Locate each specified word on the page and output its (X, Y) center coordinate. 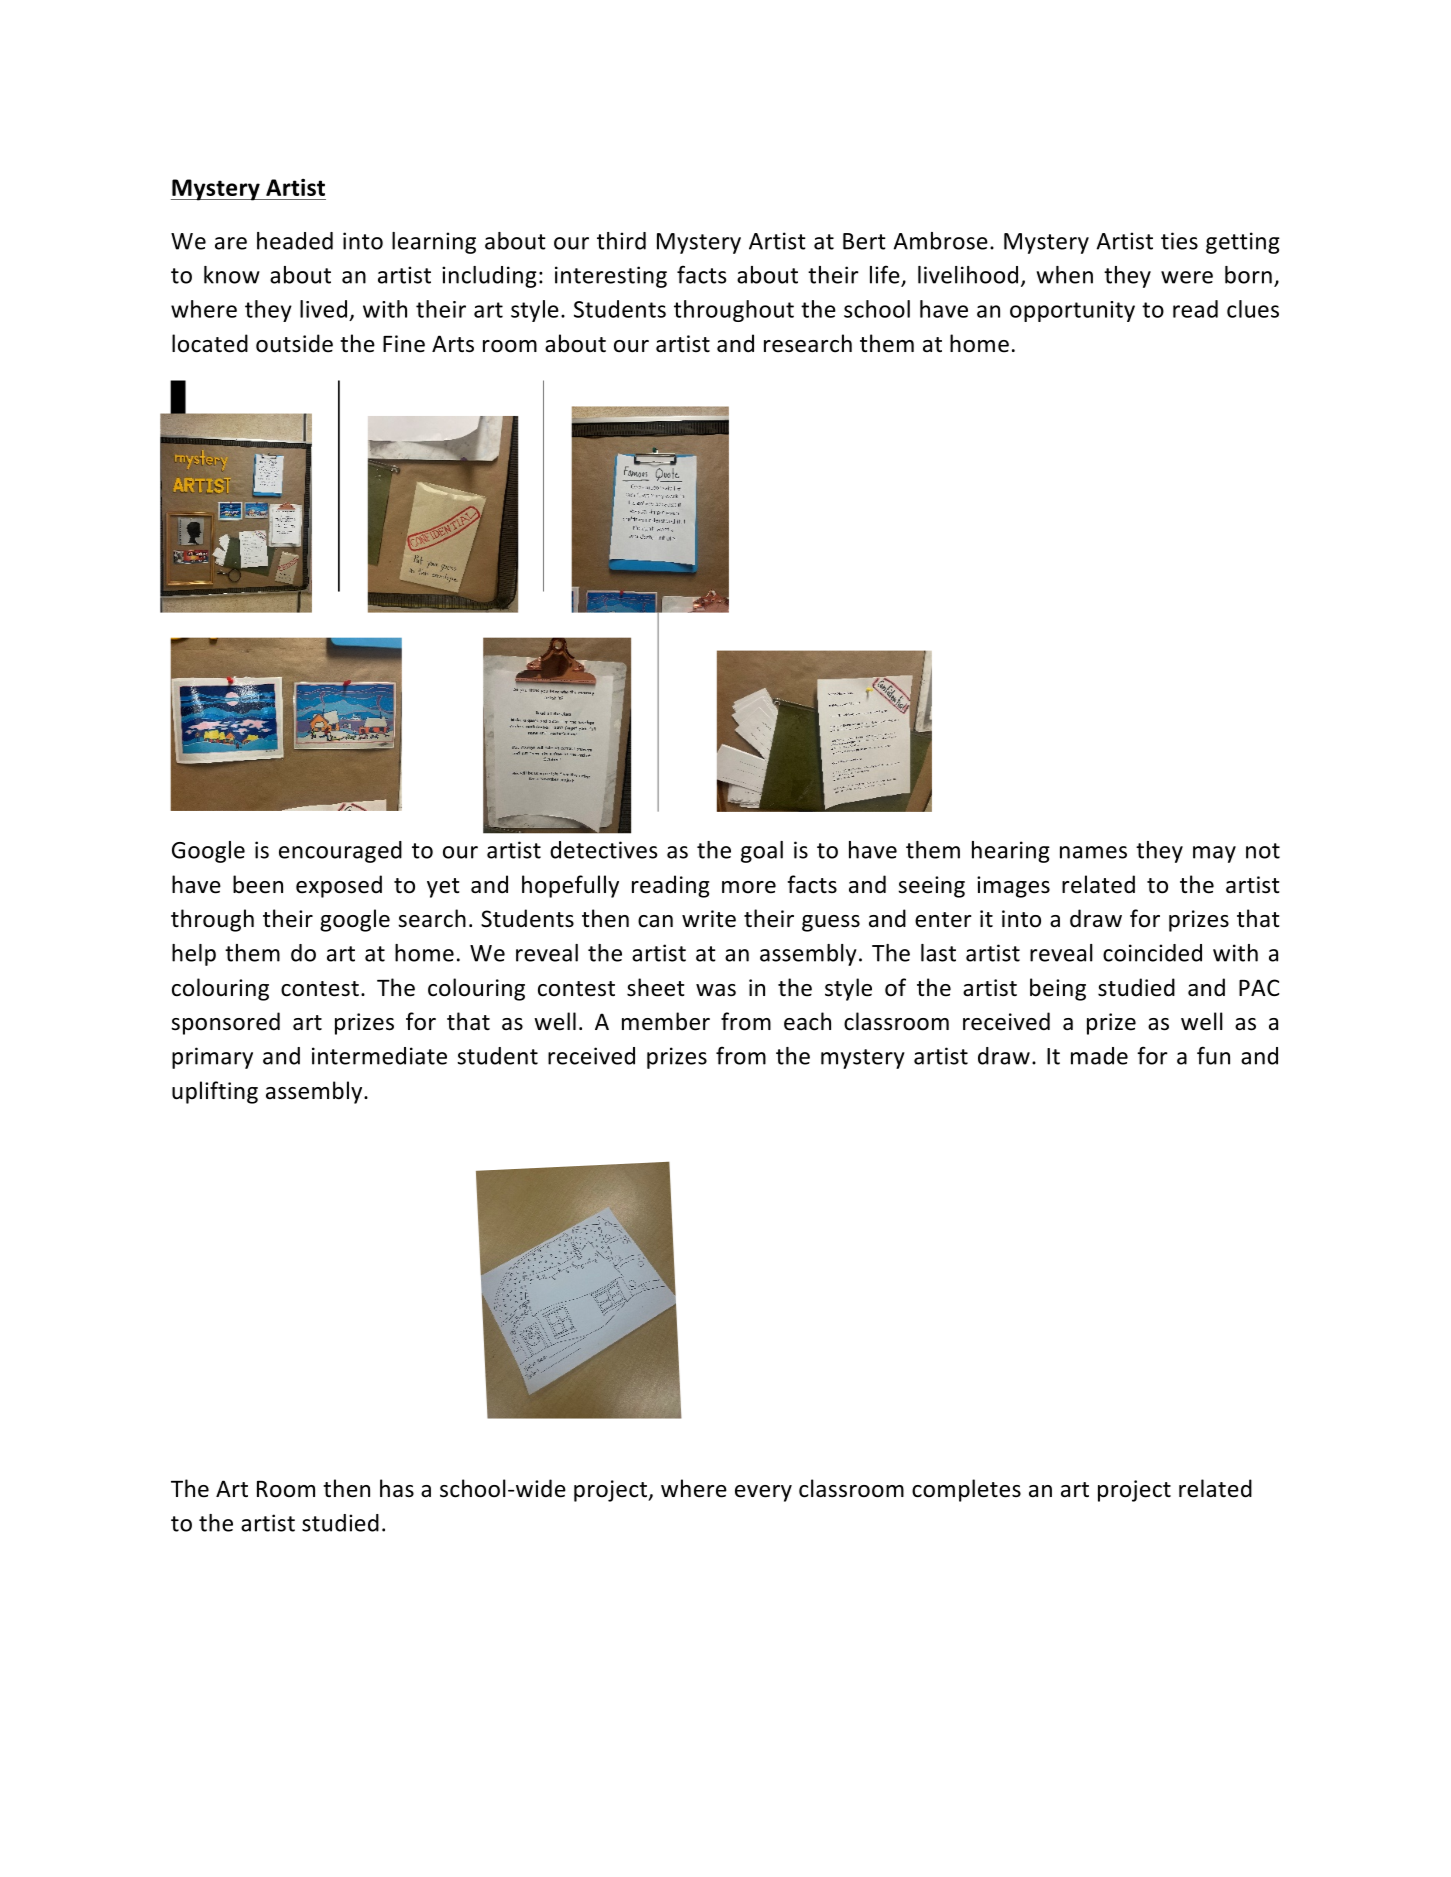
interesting (611, 277)
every (763, 1493)
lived (323, 309)
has (397, 1488)
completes (966, 1490)
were (1187, 277)
